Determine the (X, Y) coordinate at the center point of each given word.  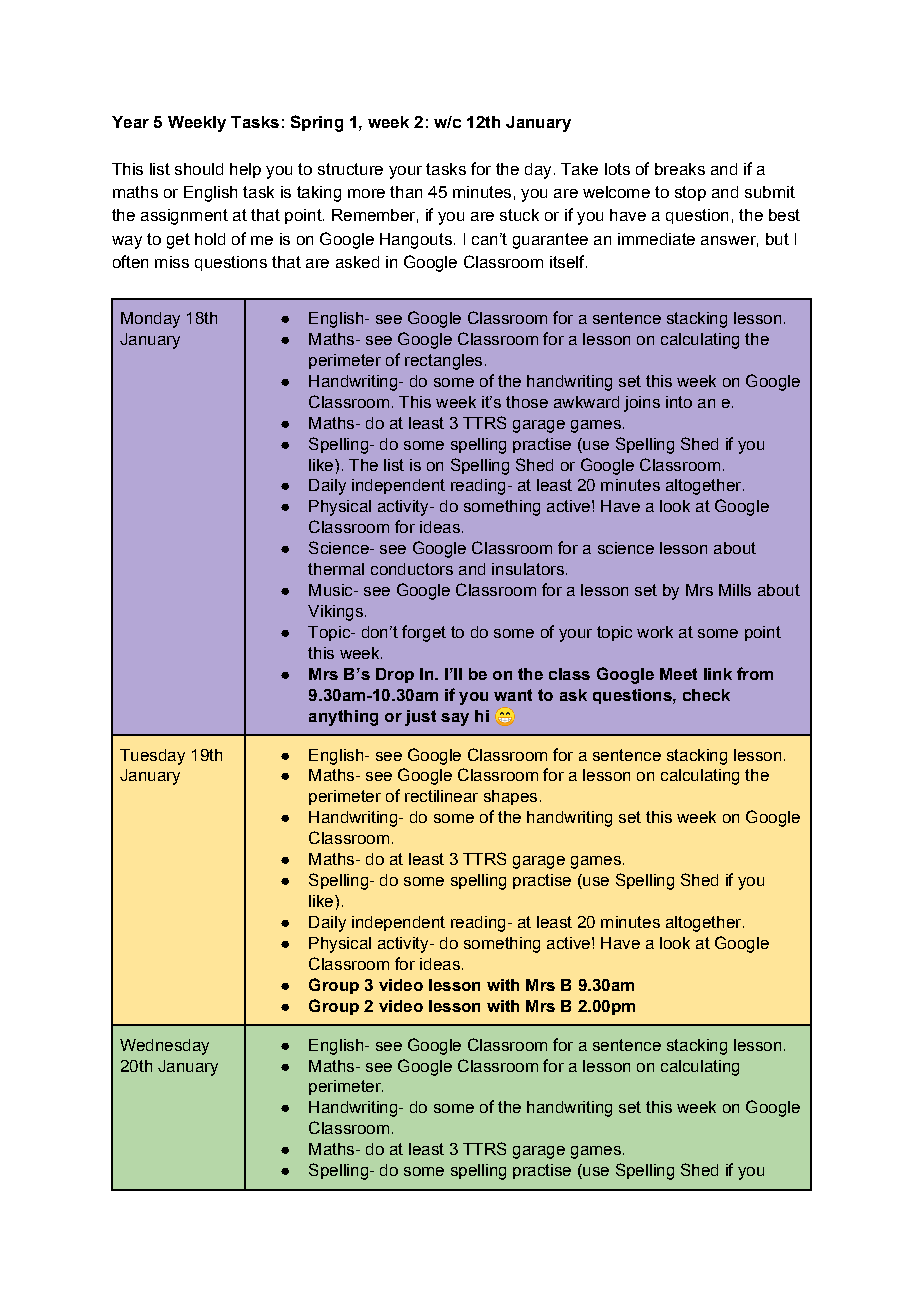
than (406, 192)
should (199, 169)
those (527, 402)
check (706, 695)
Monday (150, 320)
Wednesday (164, 1047)
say (455, 719)
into (679, 402)
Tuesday (152, 757)
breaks (680, 169)
